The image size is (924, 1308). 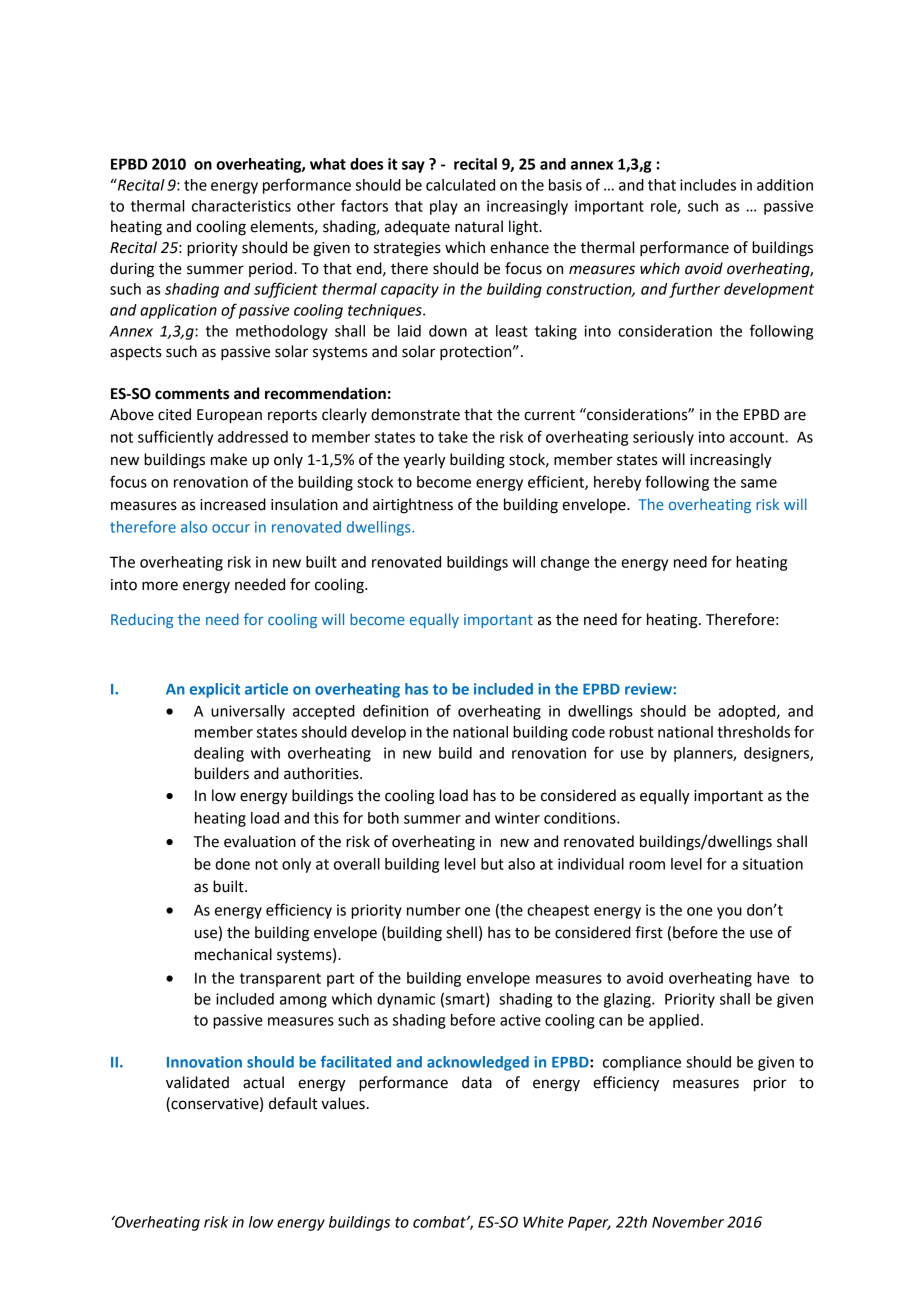 I want to click on comments, so click(x=192, y=394).
